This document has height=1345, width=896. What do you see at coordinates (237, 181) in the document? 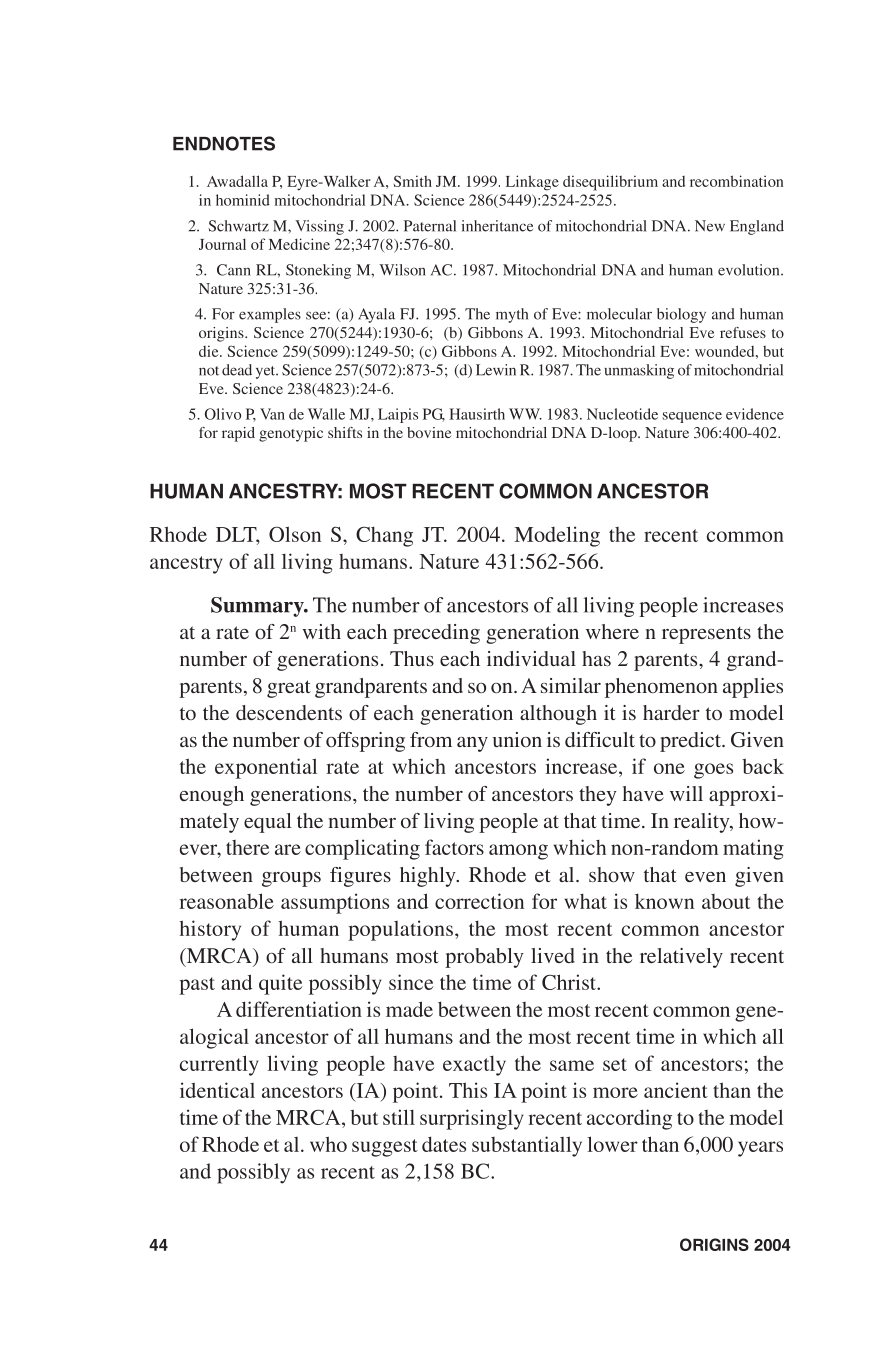
I see `Awadalla` at bounding box center [237, 181].
